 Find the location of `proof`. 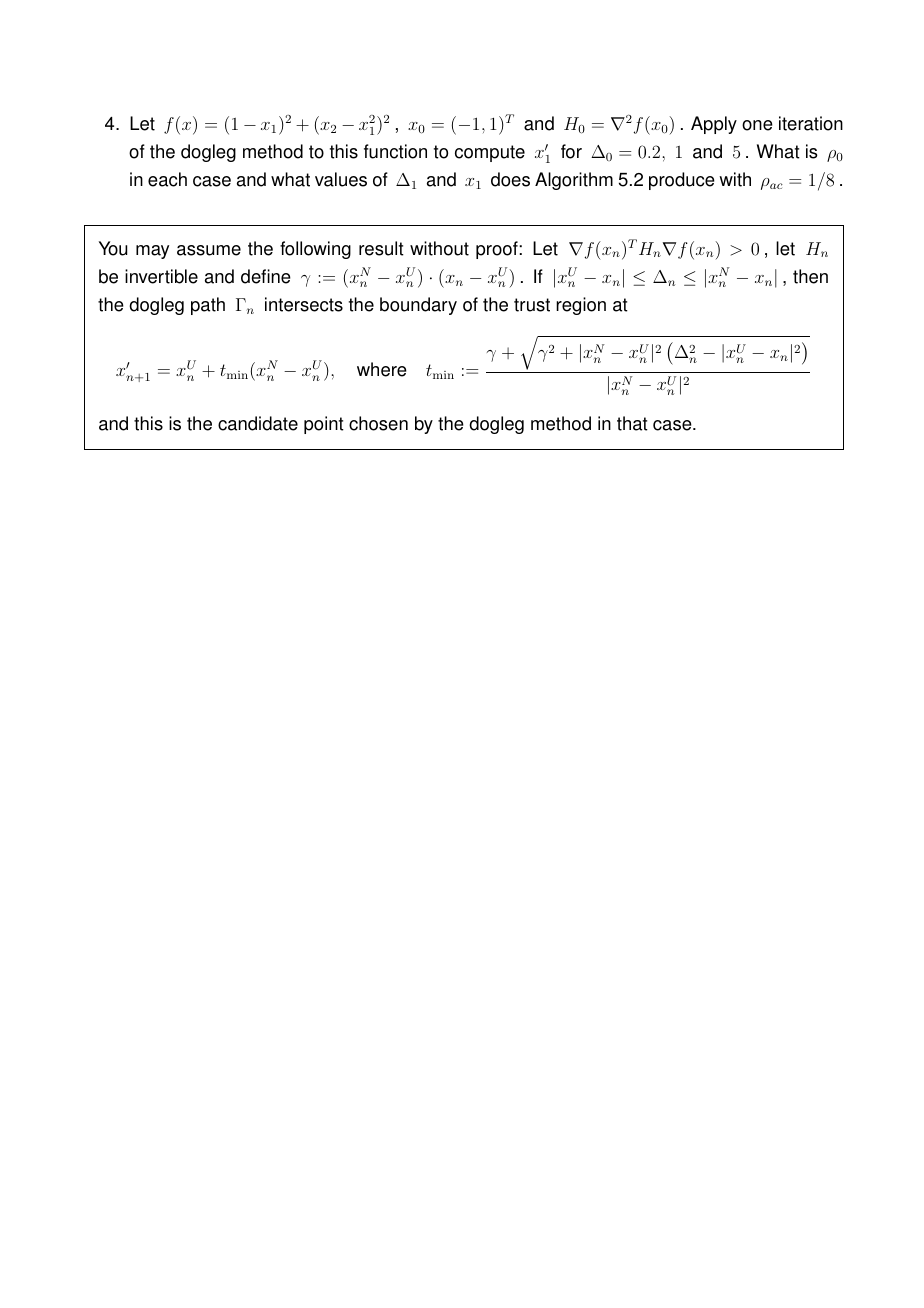

proof is located at coordinates (498, 250).
